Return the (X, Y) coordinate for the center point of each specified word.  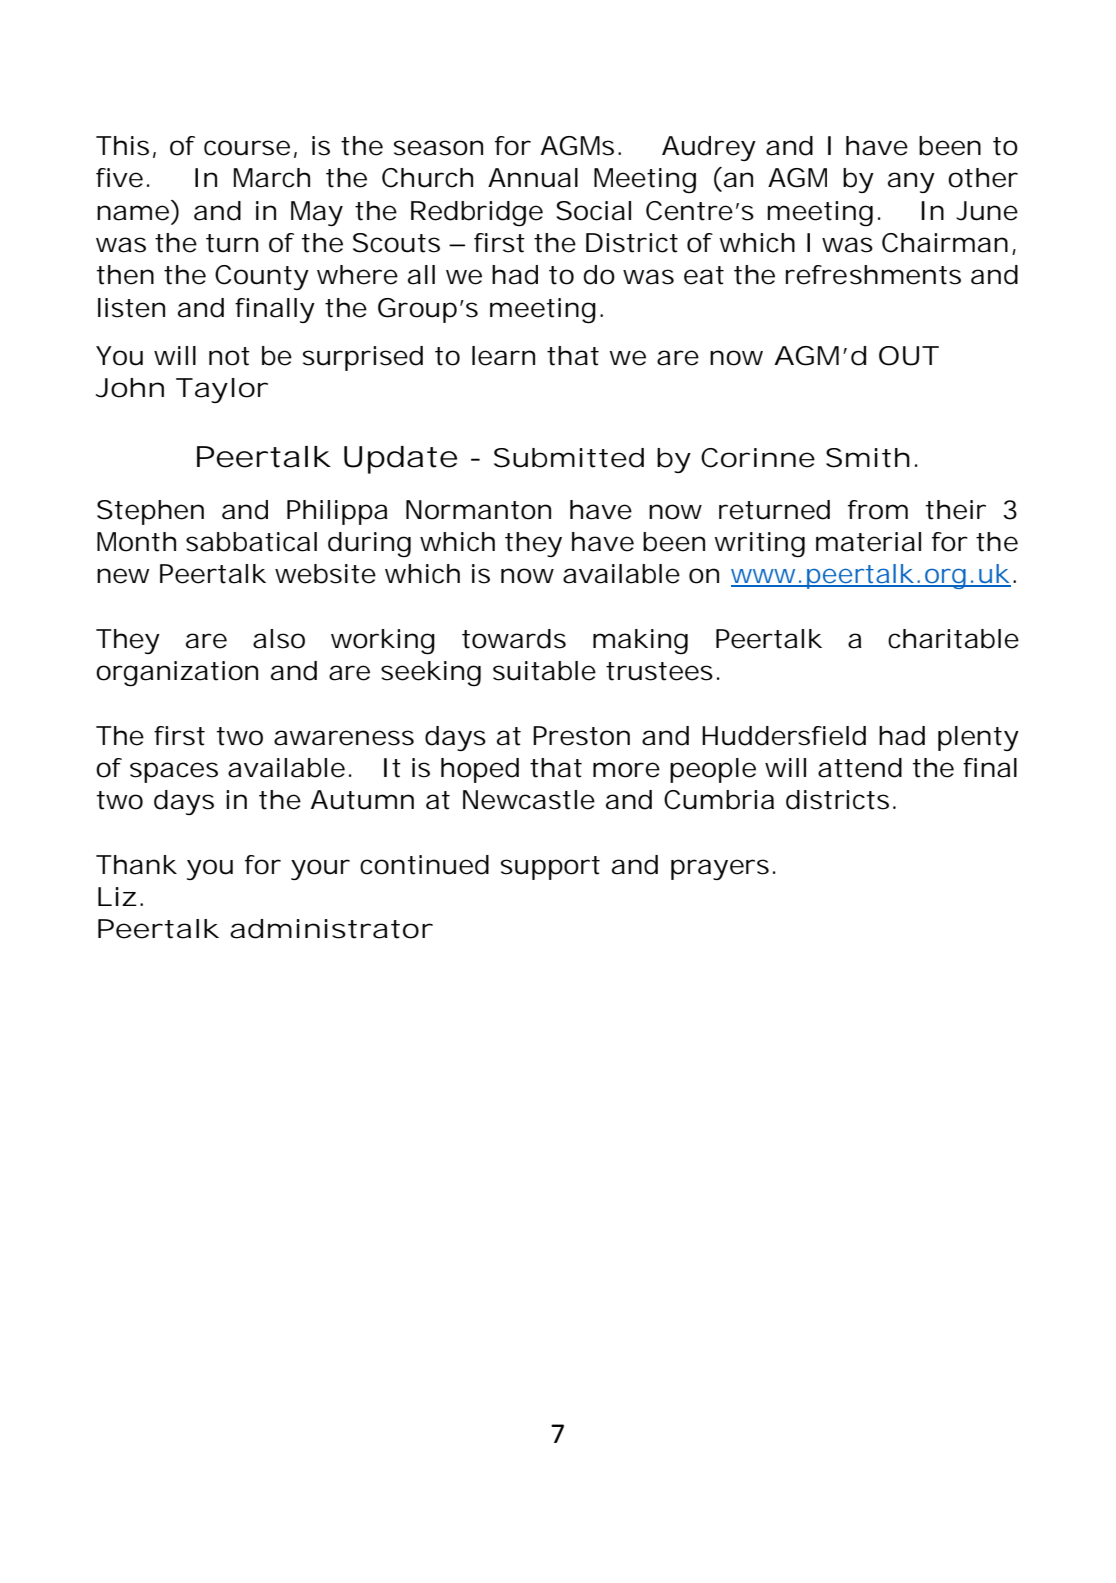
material (868, 542)
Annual (533, 178)
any (911, 182)
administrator (331, 929)
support (550, 868)
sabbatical (251, 542)
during (369, 544)
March (272, 178)
